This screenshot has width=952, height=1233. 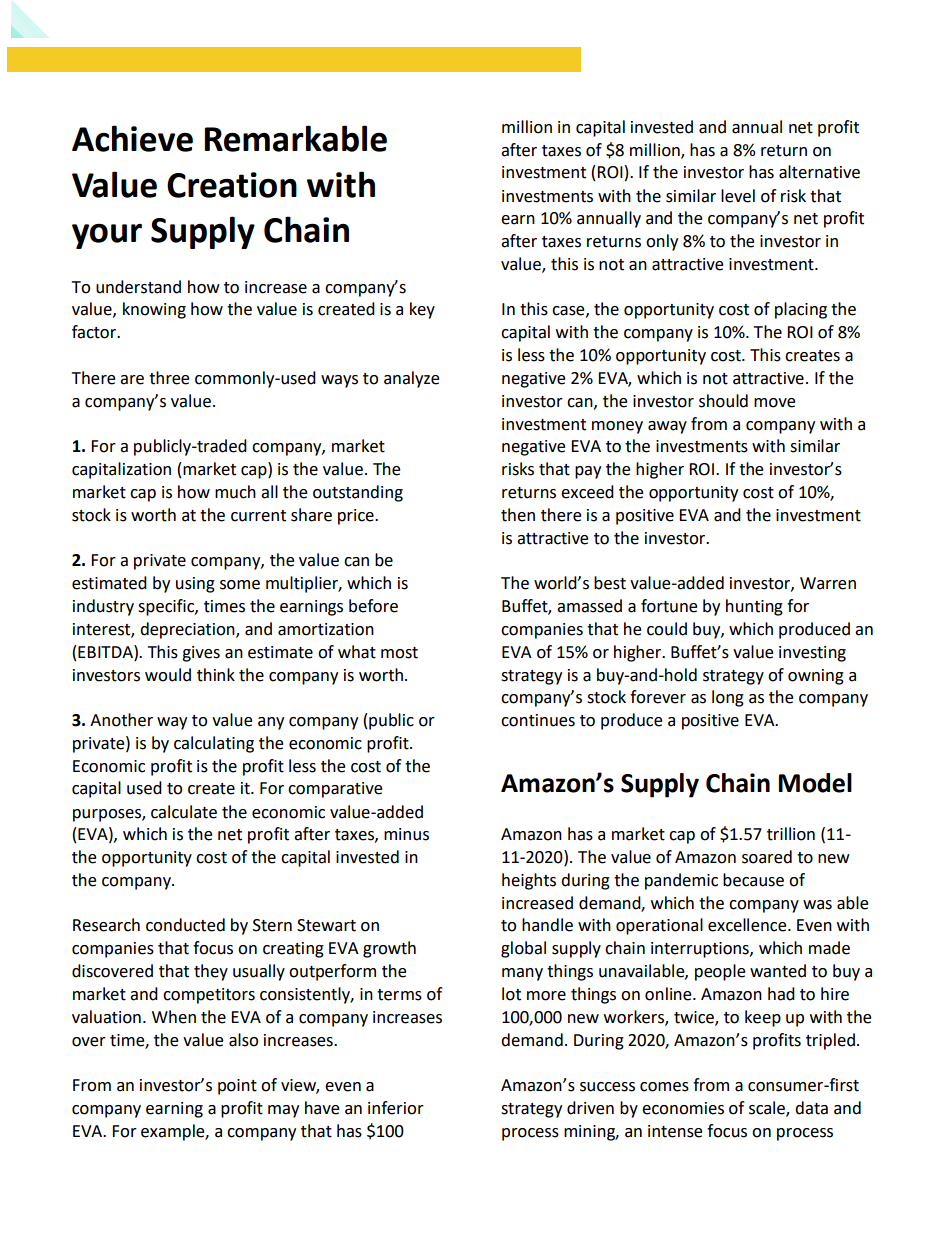 I want to click on Creation, so click(x=232, y=185).
